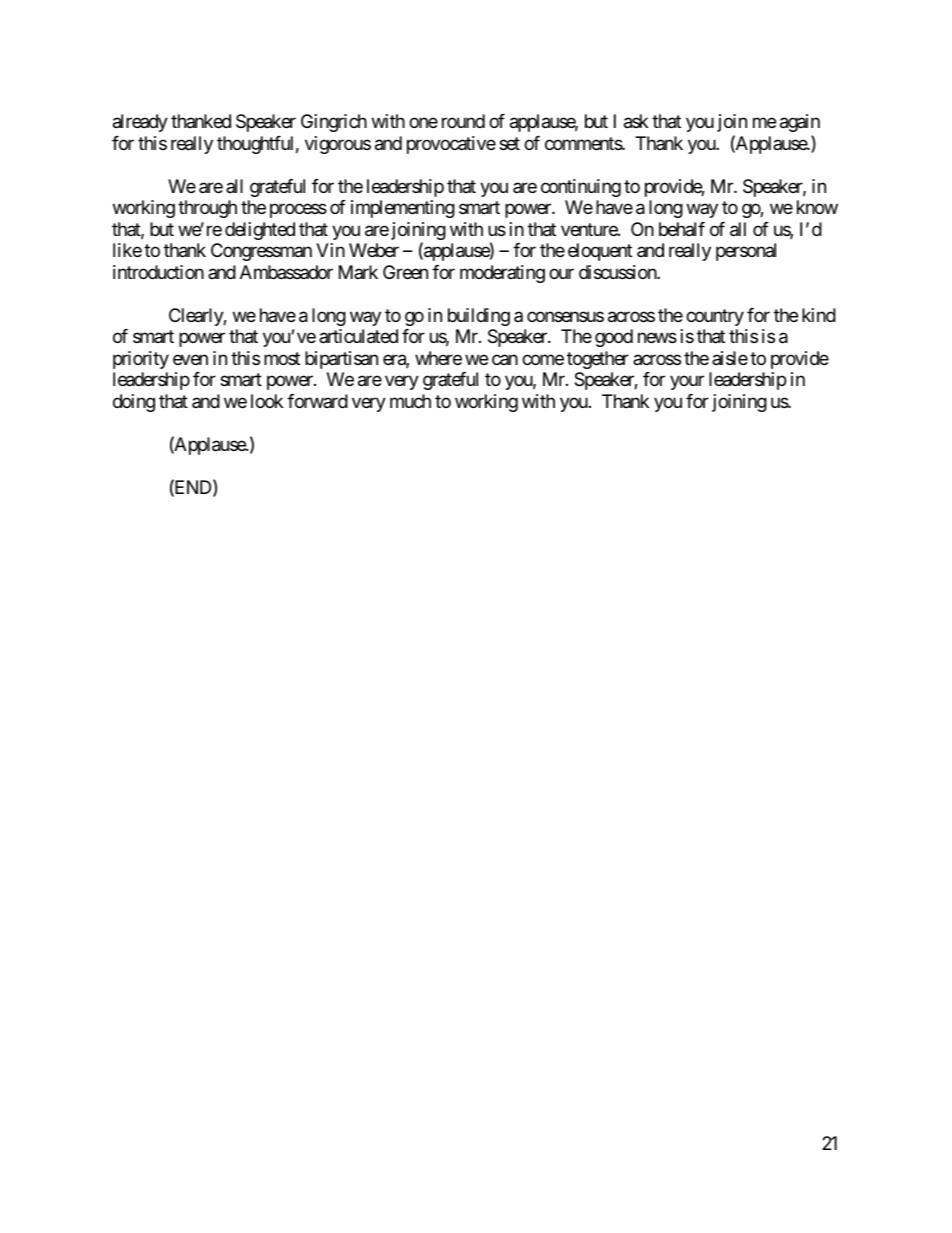 This page has height=1233, width=952. I want to click on building, so click(479, 317).
